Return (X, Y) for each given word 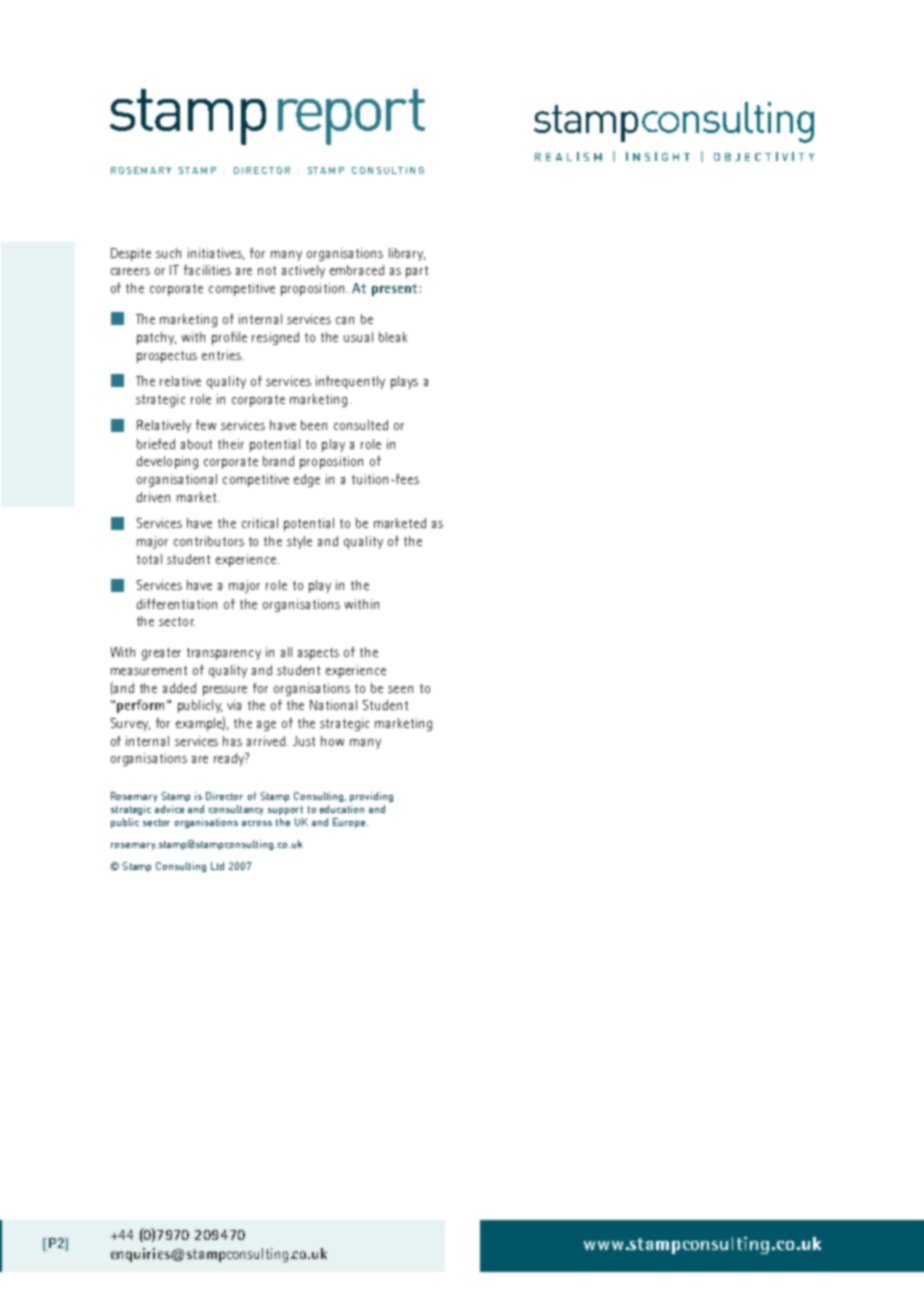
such (168, 253)
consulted (361, 425)
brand (278, 461)
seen (400, 689)
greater (161, 654)
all (286, 652)
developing (167, 462)
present (394, 290)
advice (169, 809)
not (267, 270)
